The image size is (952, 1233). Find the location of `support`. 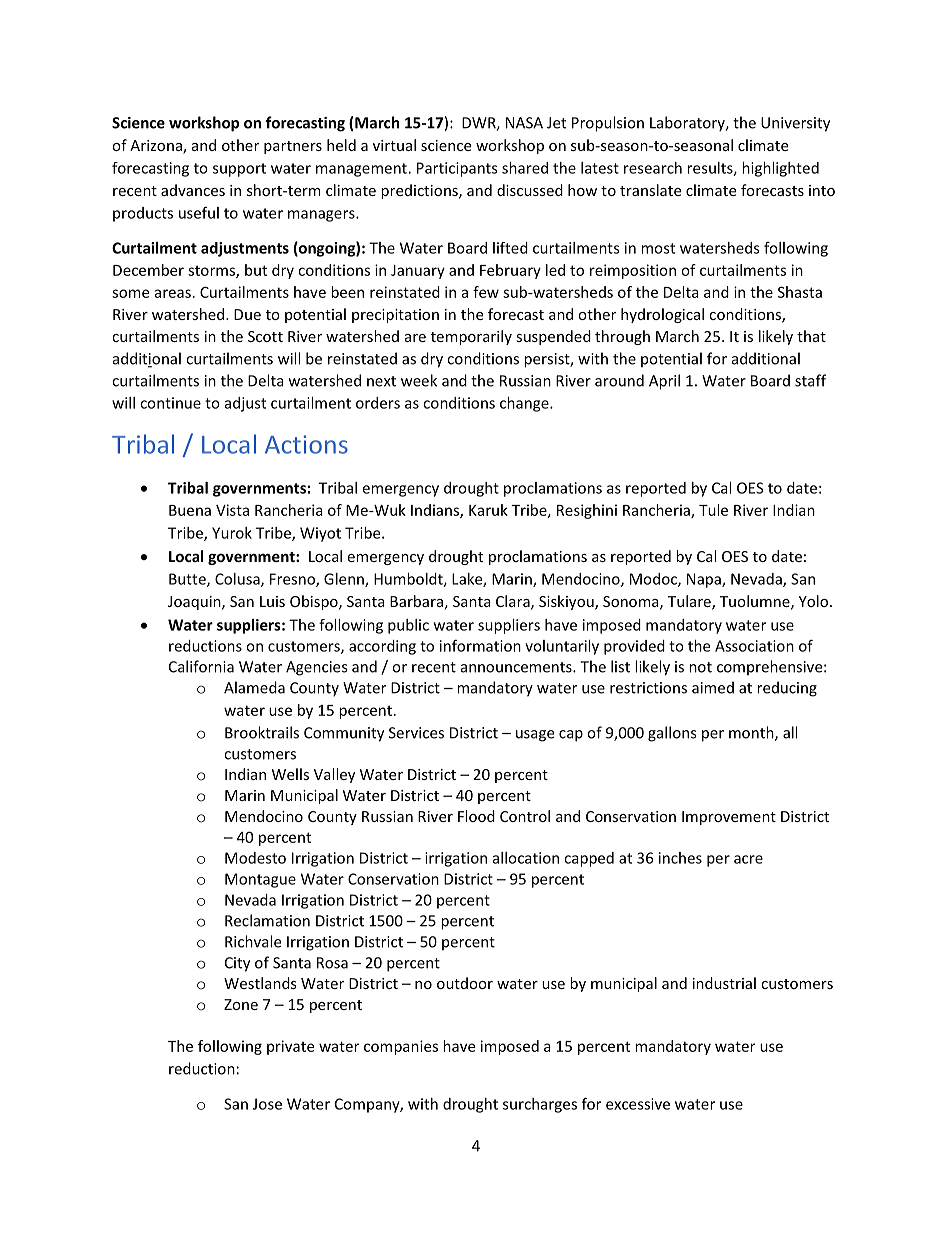

support is located at coordinates (239, 170).
